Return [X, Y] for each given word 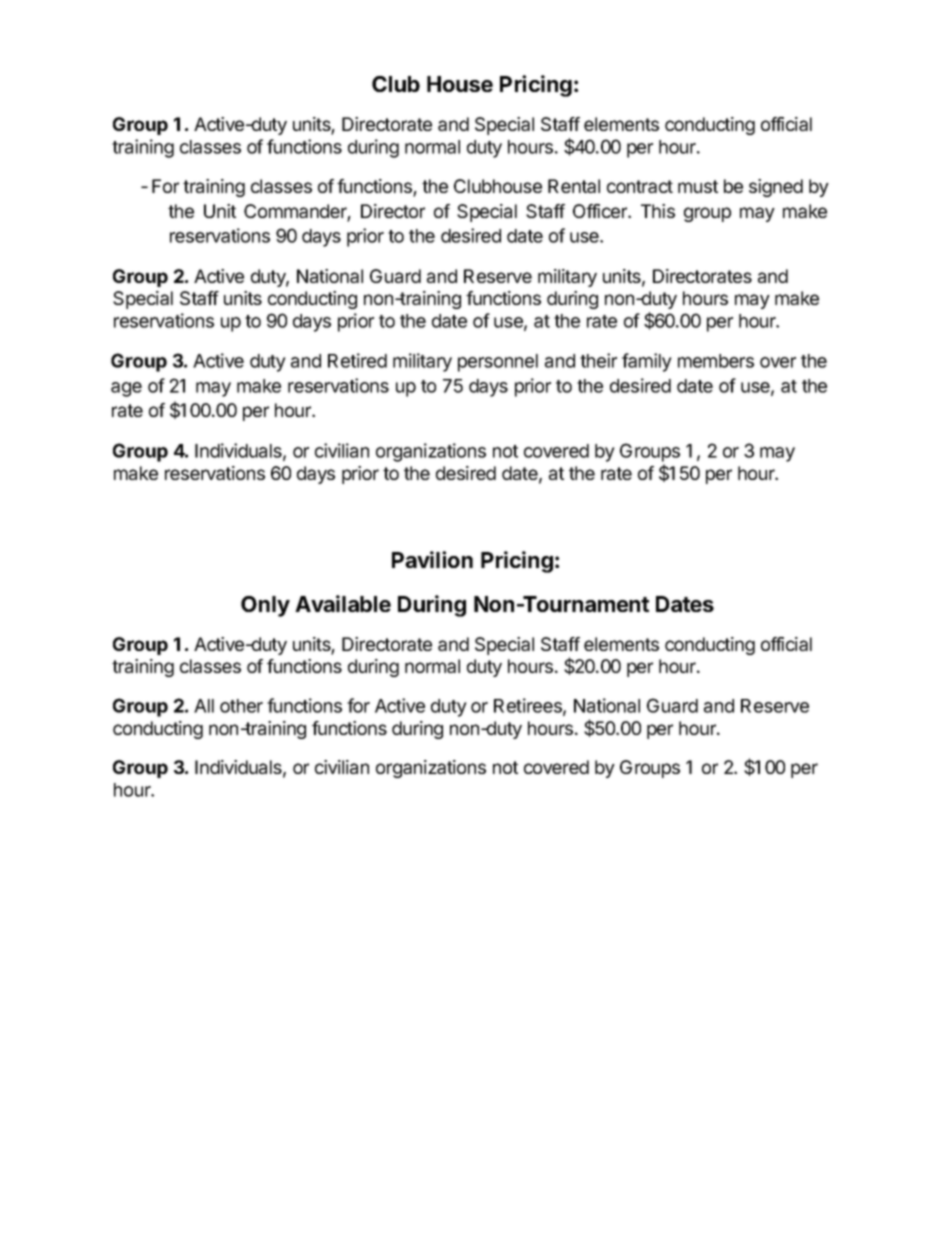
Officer [601, 211]
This [658, 211]
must [698, 186]
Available [343, 603]
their [598, 360]
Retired [357, 360]
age [126, 389]
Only [265, 606]
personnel [498, 363]
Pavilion [432, 559]
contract [640, 186]
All [204, 706]
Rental [574, 186]
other [241, 706]
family [647, 362]
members [716, 361]
